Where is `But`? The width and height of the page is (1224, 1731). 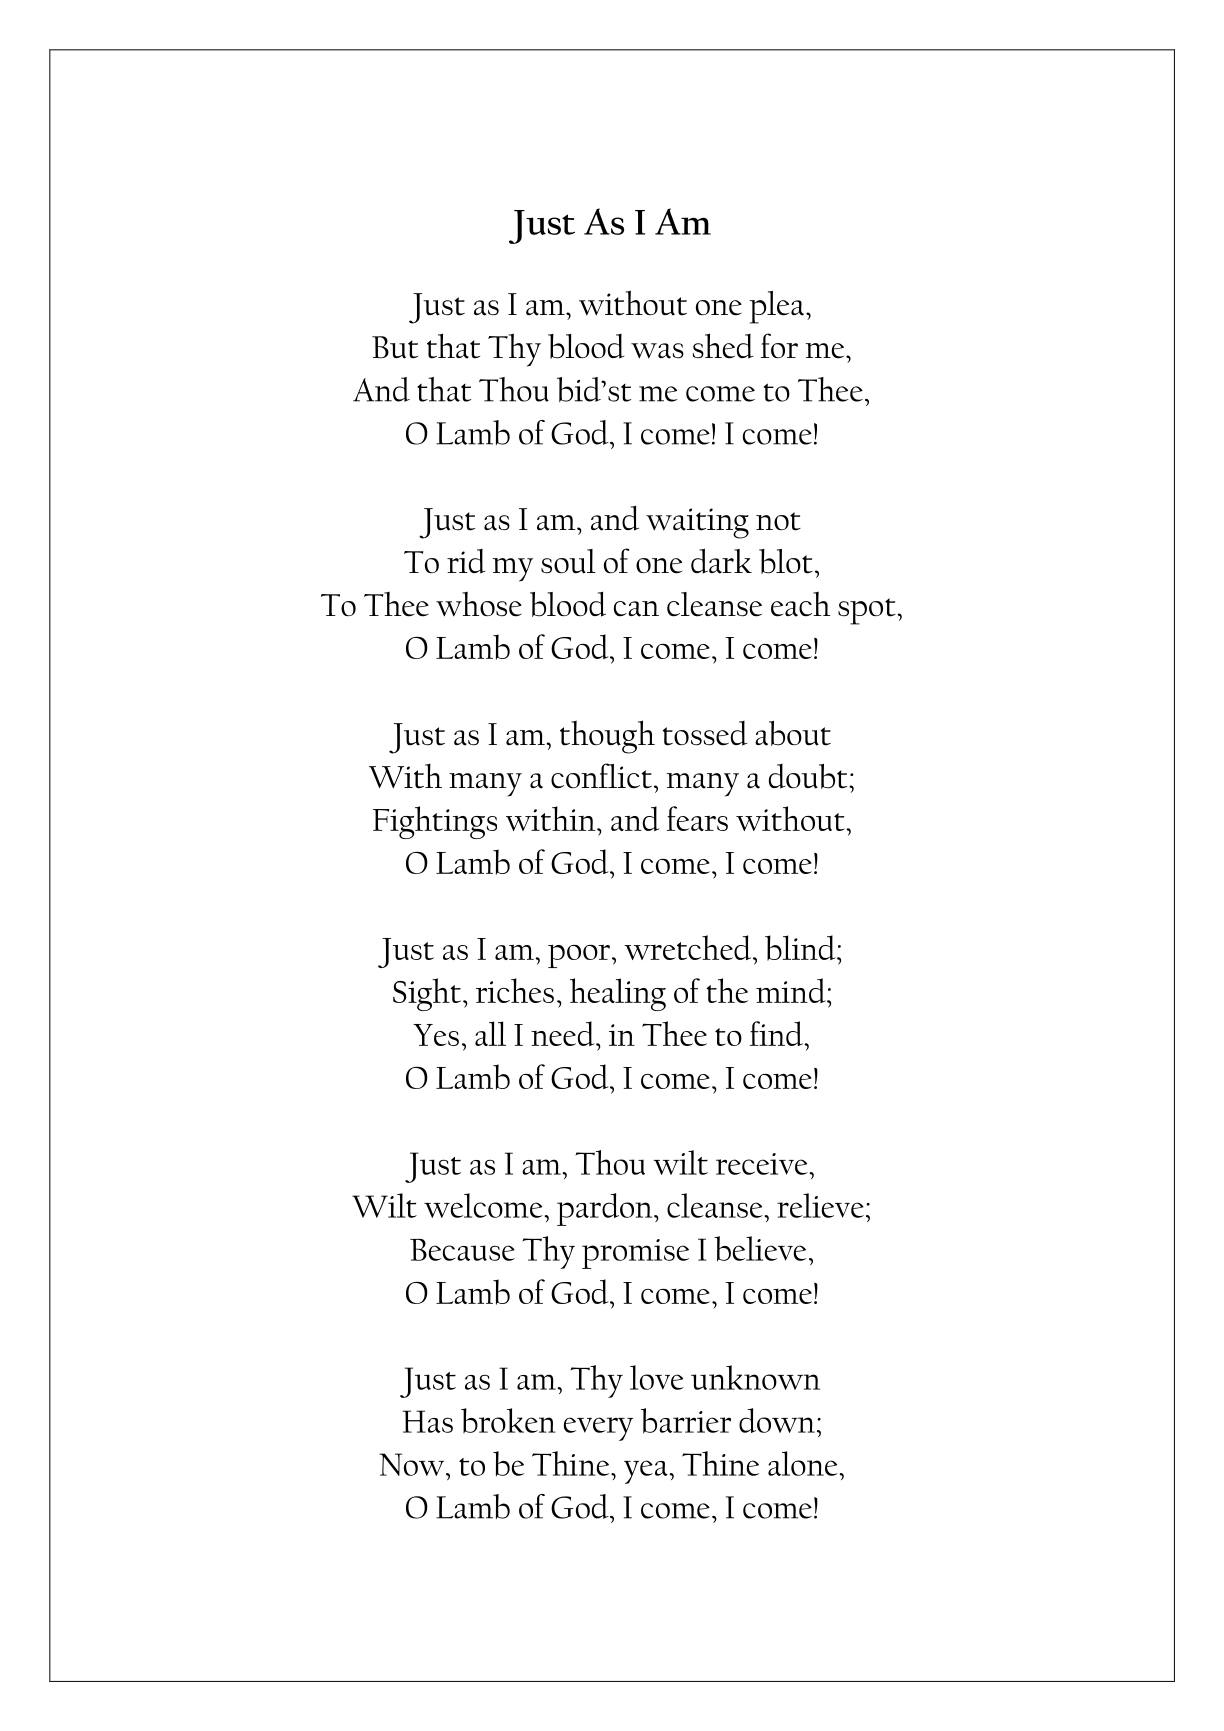
But is located at coordinates (395, 347).
